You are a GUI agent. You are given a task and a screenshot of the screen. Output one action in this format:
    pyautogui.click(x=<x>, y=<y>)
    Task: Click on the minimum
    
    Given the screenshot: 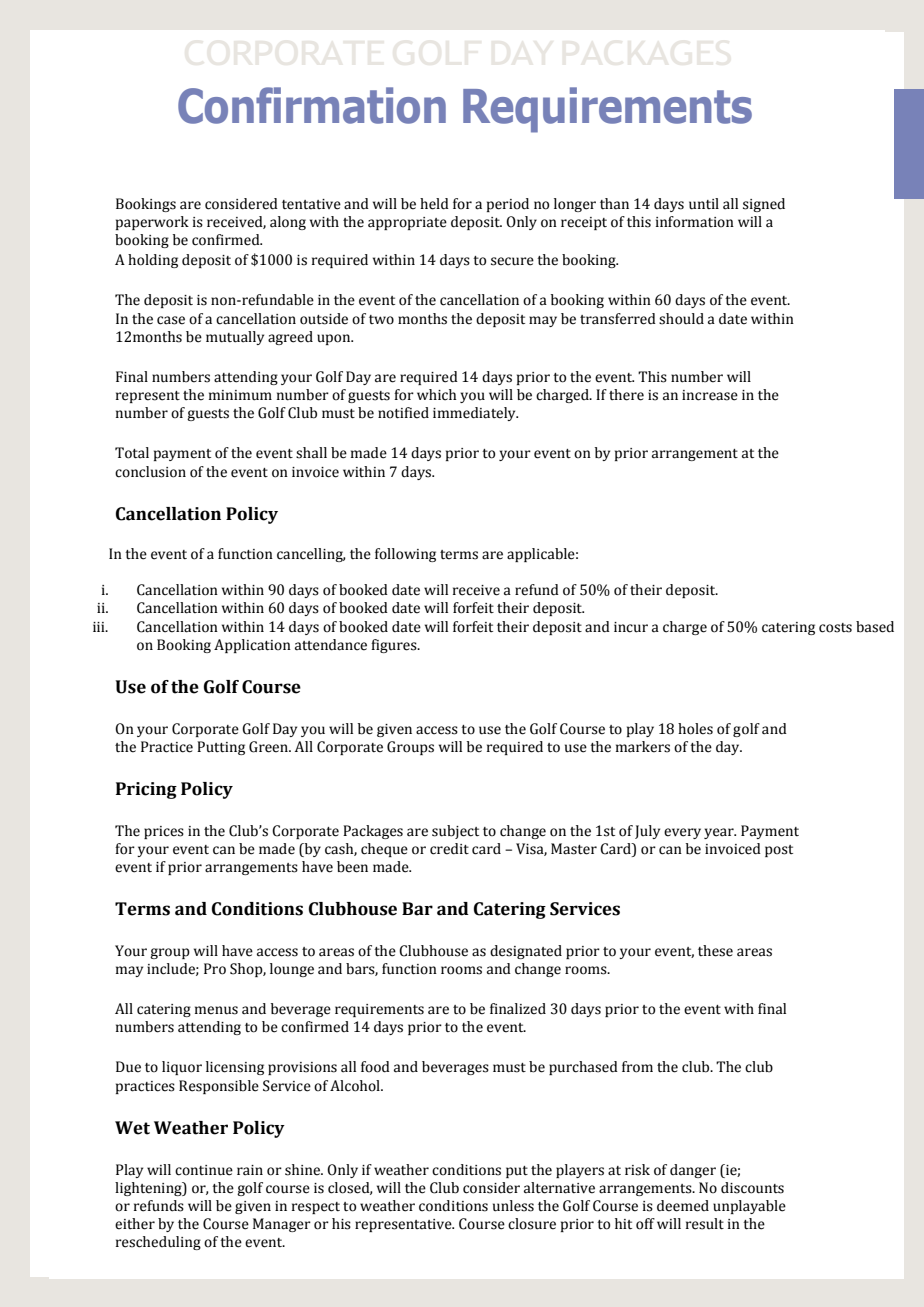 What is the action you would take?
    pyautogui.click(x=240, y=395)
